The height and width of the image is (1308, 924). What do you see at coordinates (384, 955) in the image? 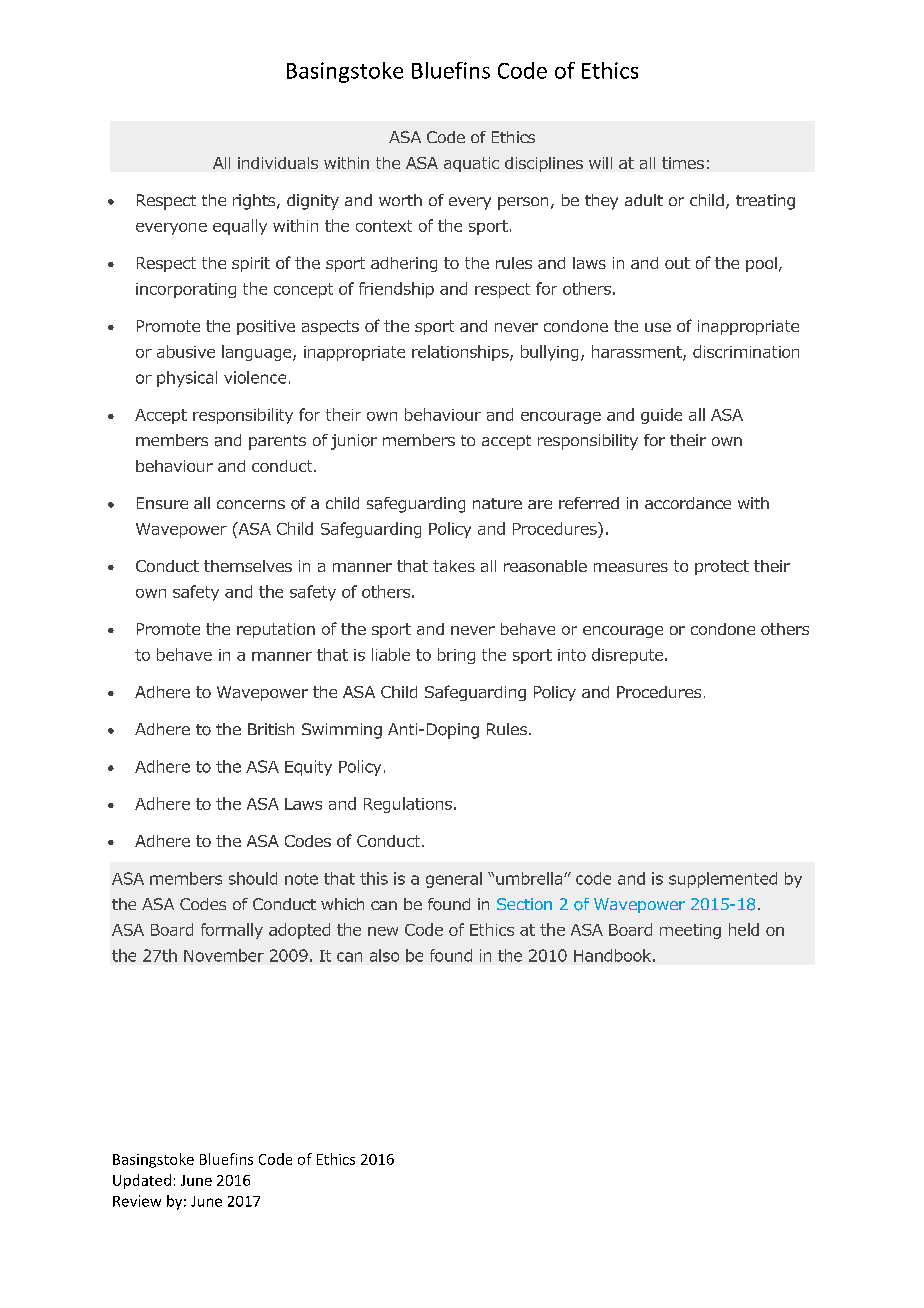
I see `also` at bounding box center [384, 955].
